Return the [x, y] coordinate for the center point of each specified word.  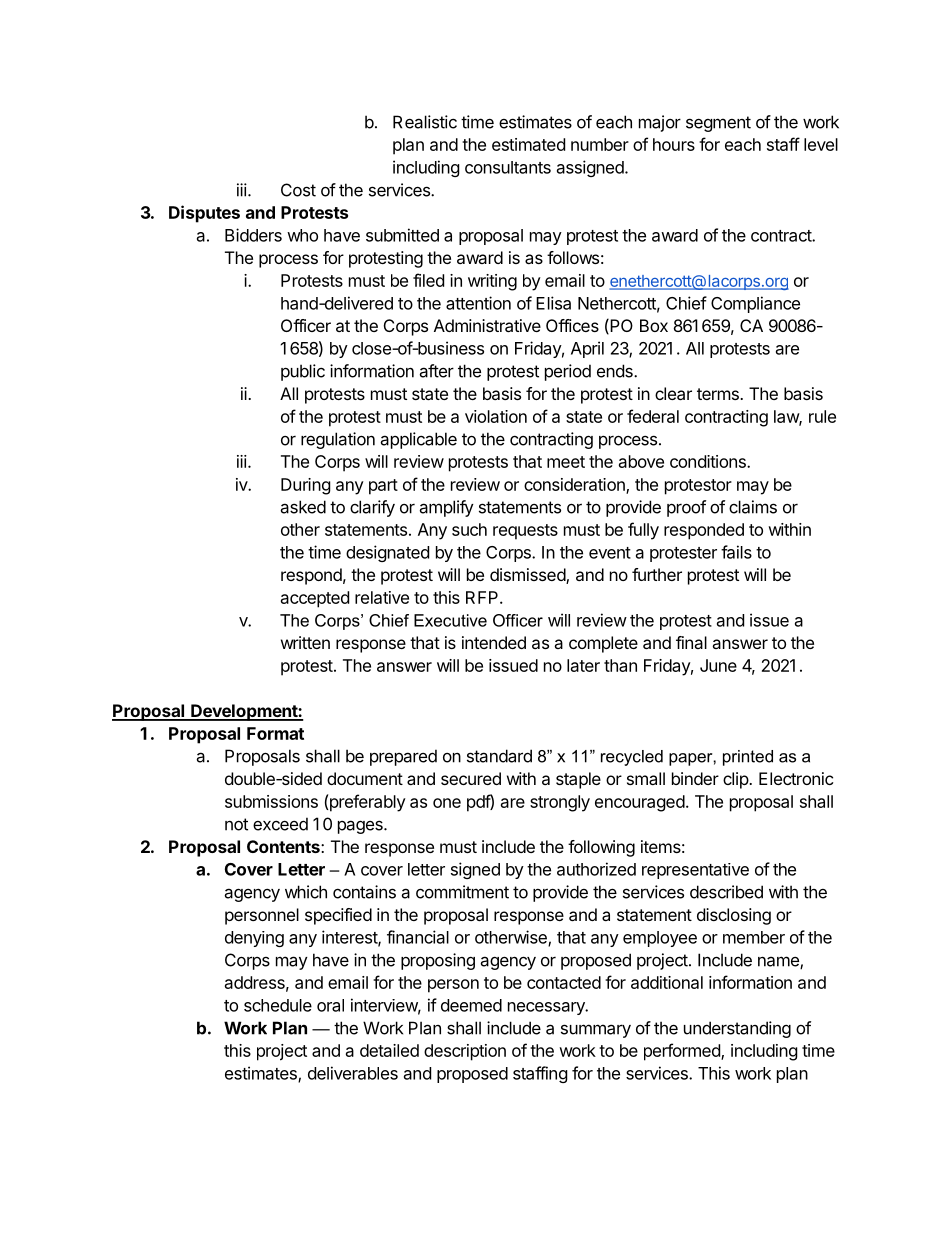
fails [736, 552]
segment [718, 124]
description [465, 1052]
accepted [315, 599]
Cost [298, 190]
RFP [483, 597]
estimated [528, 144]
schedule [278, 1005]
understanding [737, 1029]
